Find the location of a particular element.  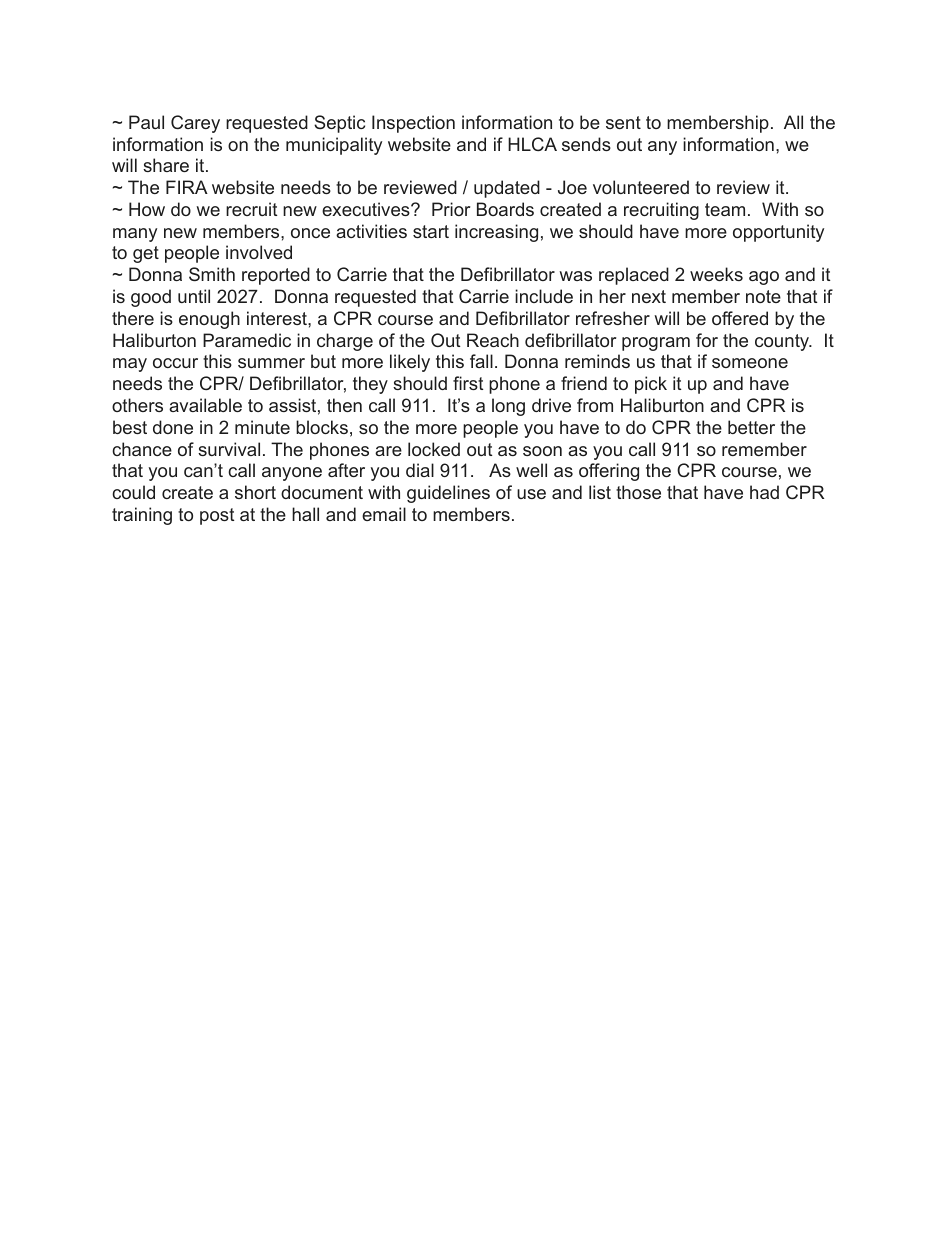

offered is located at coordinates (740, 318).
